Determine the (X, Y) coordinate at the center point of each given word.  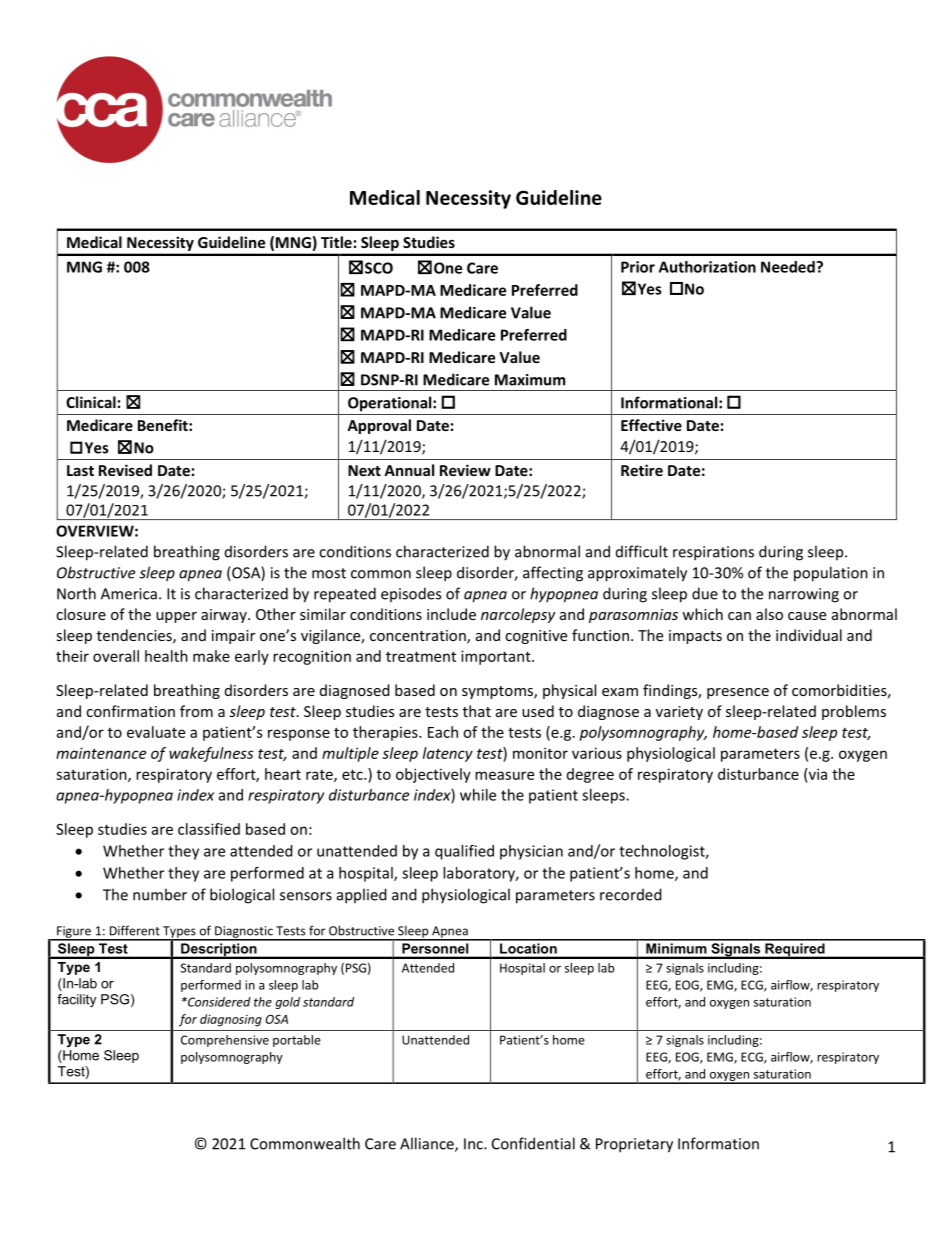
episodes (411, 594)
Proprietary (634, 1145)
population (831, 574)
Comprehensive (225, 1041)
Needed (789, 267)
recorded (631, 894)
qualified (464, 852)
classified (209, 829)
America (129, 594)
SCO (379, 268)
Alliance (428, 1144)
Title (336, 242)
